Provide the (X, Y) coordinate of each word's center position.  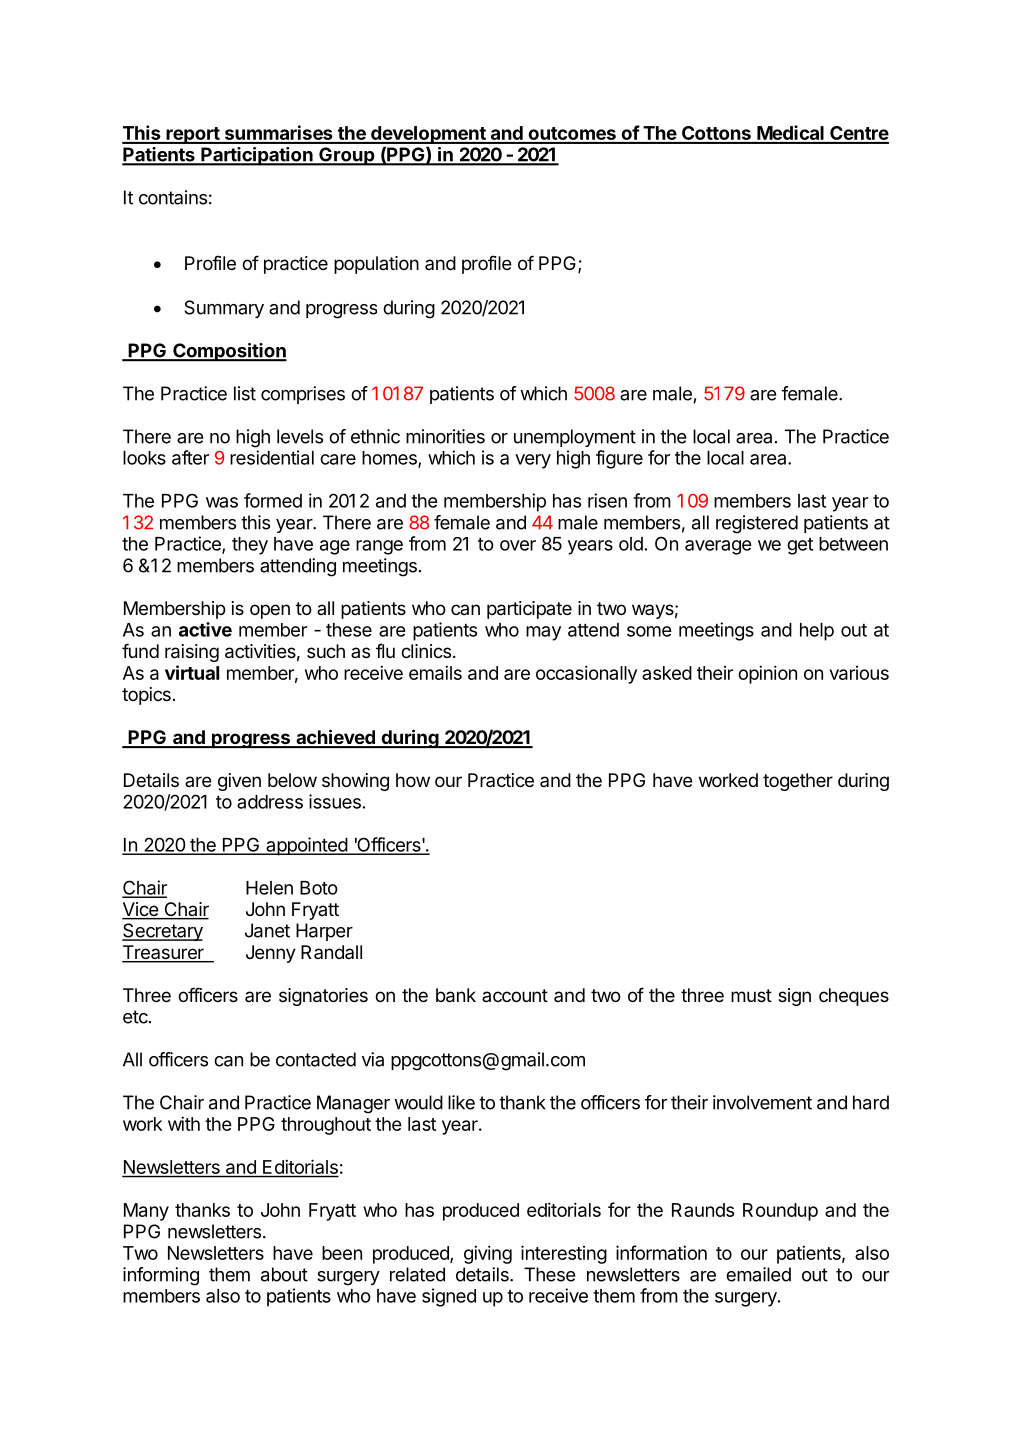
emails (435, 672)
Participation (257, 156)
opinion (767, 674)
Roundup (780, 1212)
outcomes (572, 135)
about (284, 1274)
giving (488, 1254)
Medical (790, 134)
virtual (192, 672)
